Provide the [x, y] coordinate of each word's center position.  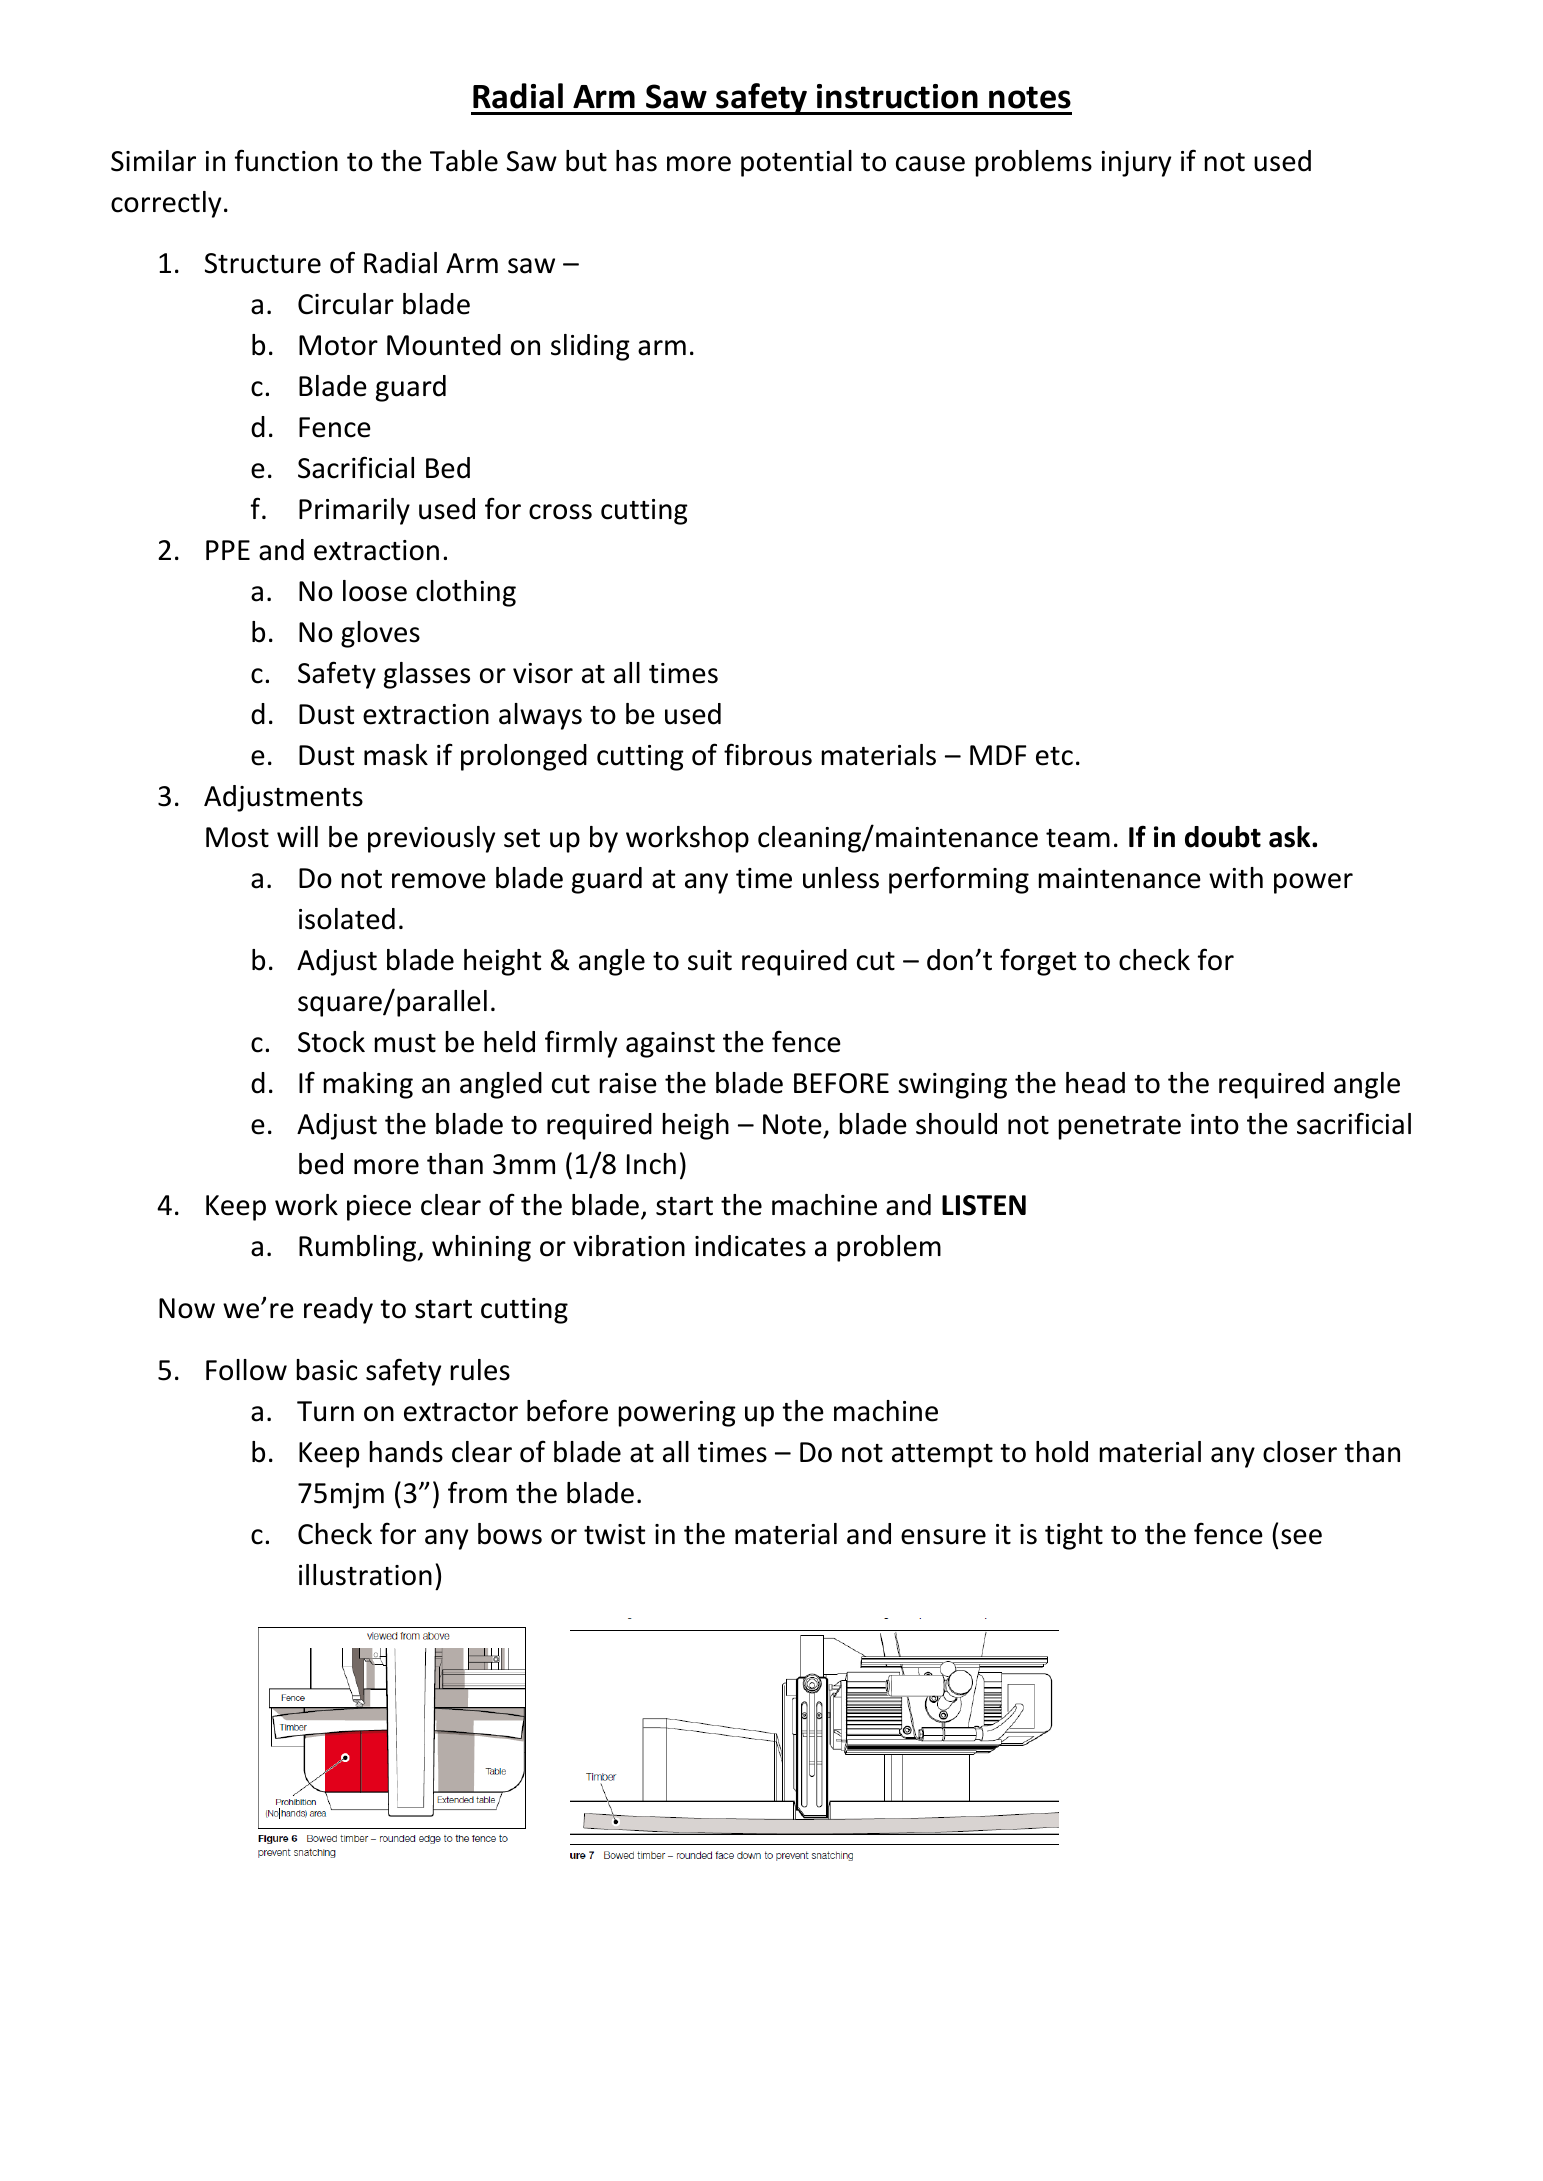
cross [560, 512]
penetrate [1120, 1128]
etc [1054, 756]
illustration [365, 1575]
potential [796, 163]
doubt [1223, 837]
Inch [651, 1164]
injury [1136, 164]
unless [841, 878]
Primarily [354, 511]
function [286, 160]
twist [614, 1534]
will [297, 836]
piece [379, 1208]
